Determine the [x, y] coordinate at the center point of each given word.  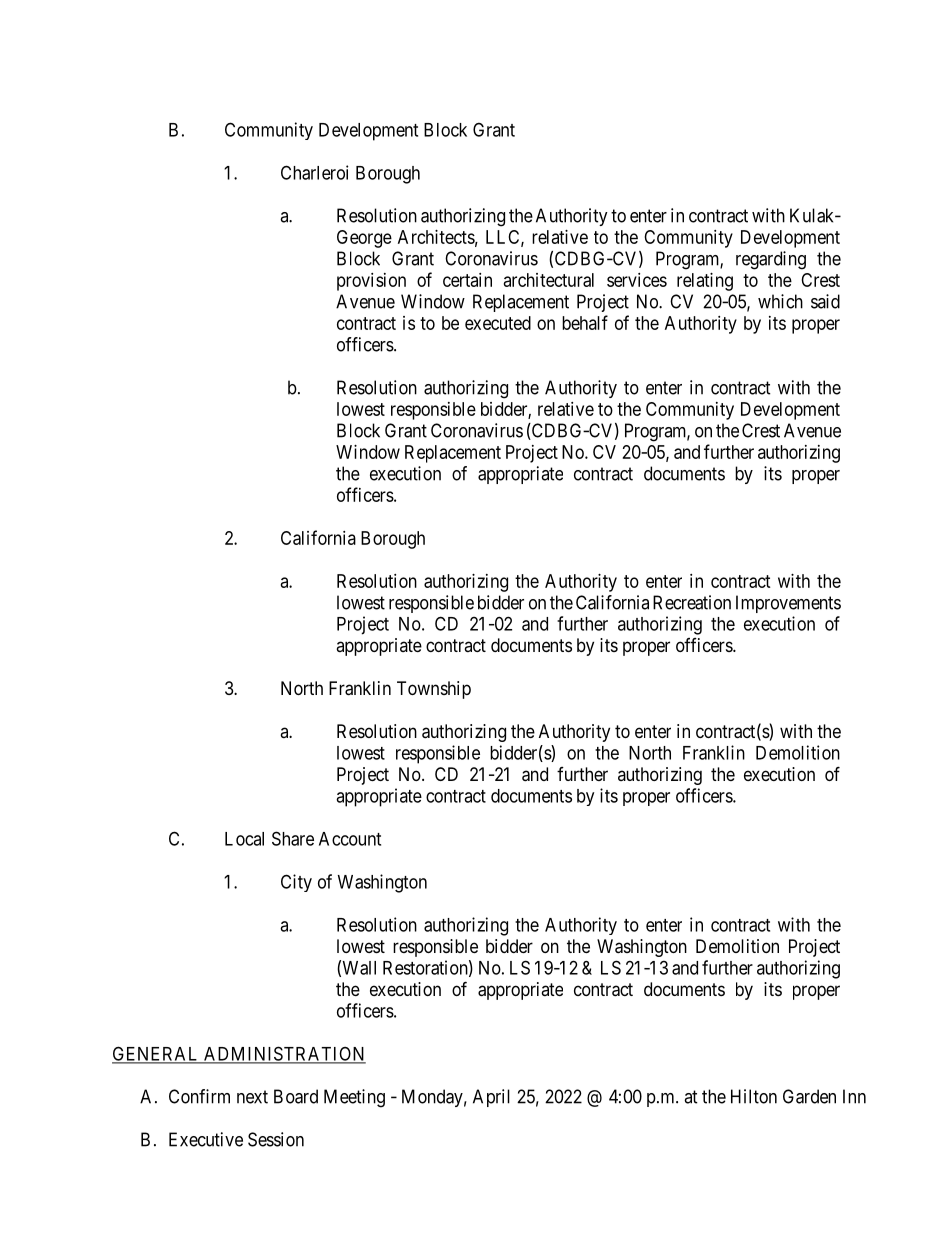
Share [293, 838]
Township [434, 690]
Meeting [354, 1098]
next [252, 1097]
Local [244, 839]
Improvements [788, 604]
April [491, 1098]
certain [467, 280]
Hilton [754, 1096]
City [296, 883]
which [780, 301]
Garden [809, 1096]
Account [350, 839]
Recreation [692, 602]
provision [371, 282]
